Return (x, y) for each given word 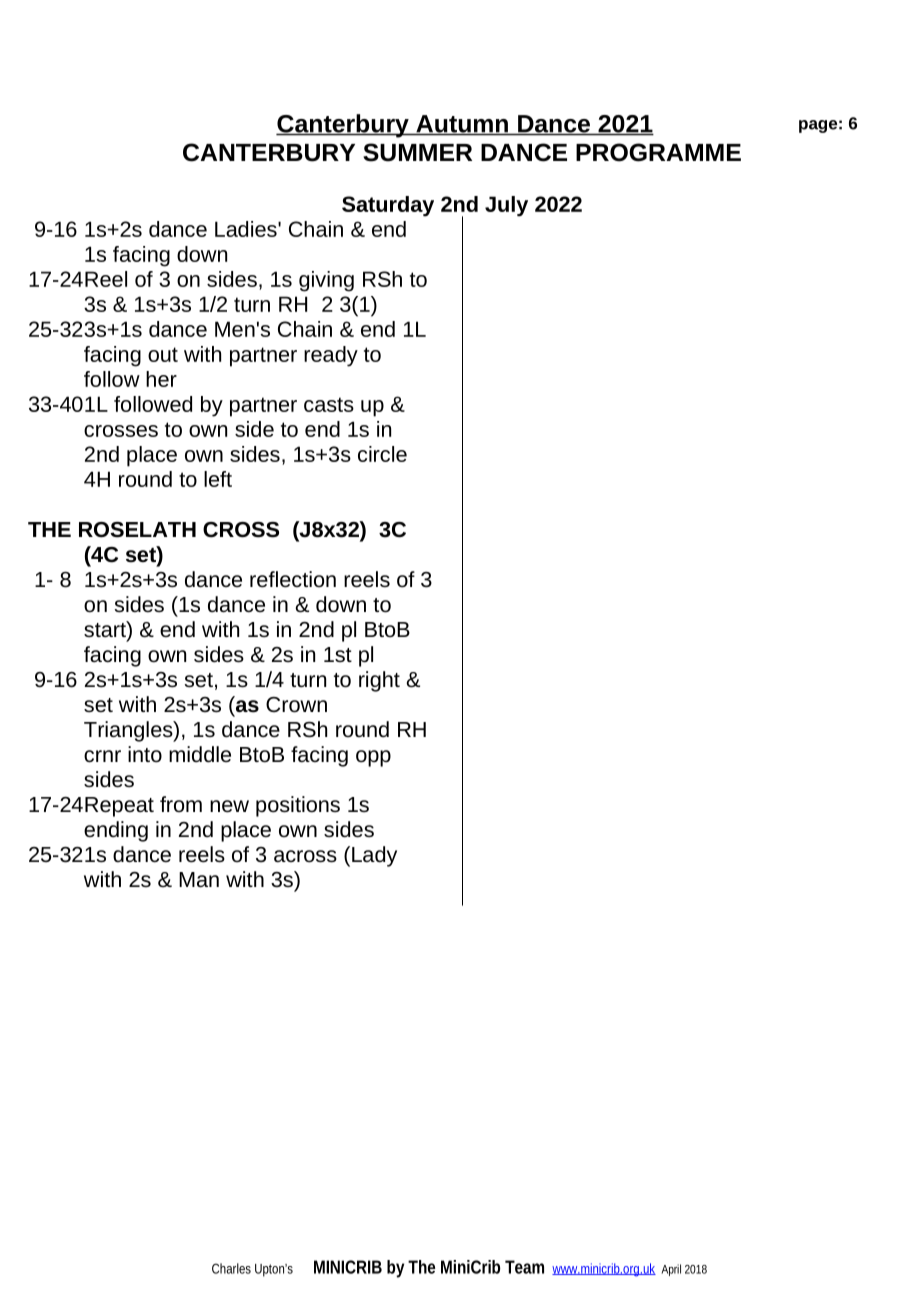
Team (524, 1267)
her (161, 379)
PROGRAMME (658, 152)
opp (373, 758)
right (379, 681)
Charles (231, 1268)
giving (326, 281)
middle (200, 754)
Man (199, 879)
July (506, 206)
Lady (374, 856)
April (671, 1270)
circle (382, 454)
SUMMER (417, 152)
